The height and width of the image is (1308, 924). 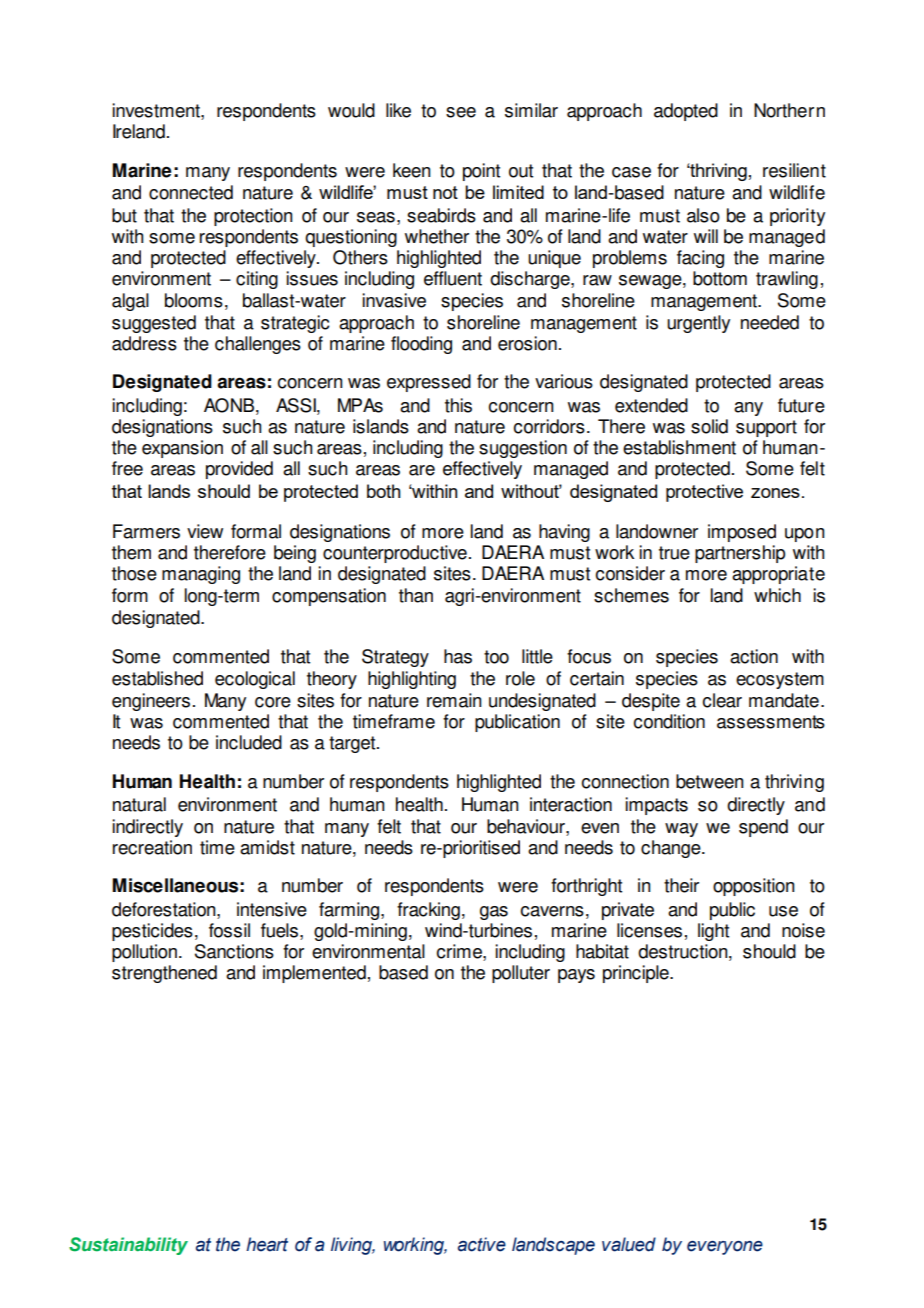 I want to click on clear, so click(x=722, y=700).
